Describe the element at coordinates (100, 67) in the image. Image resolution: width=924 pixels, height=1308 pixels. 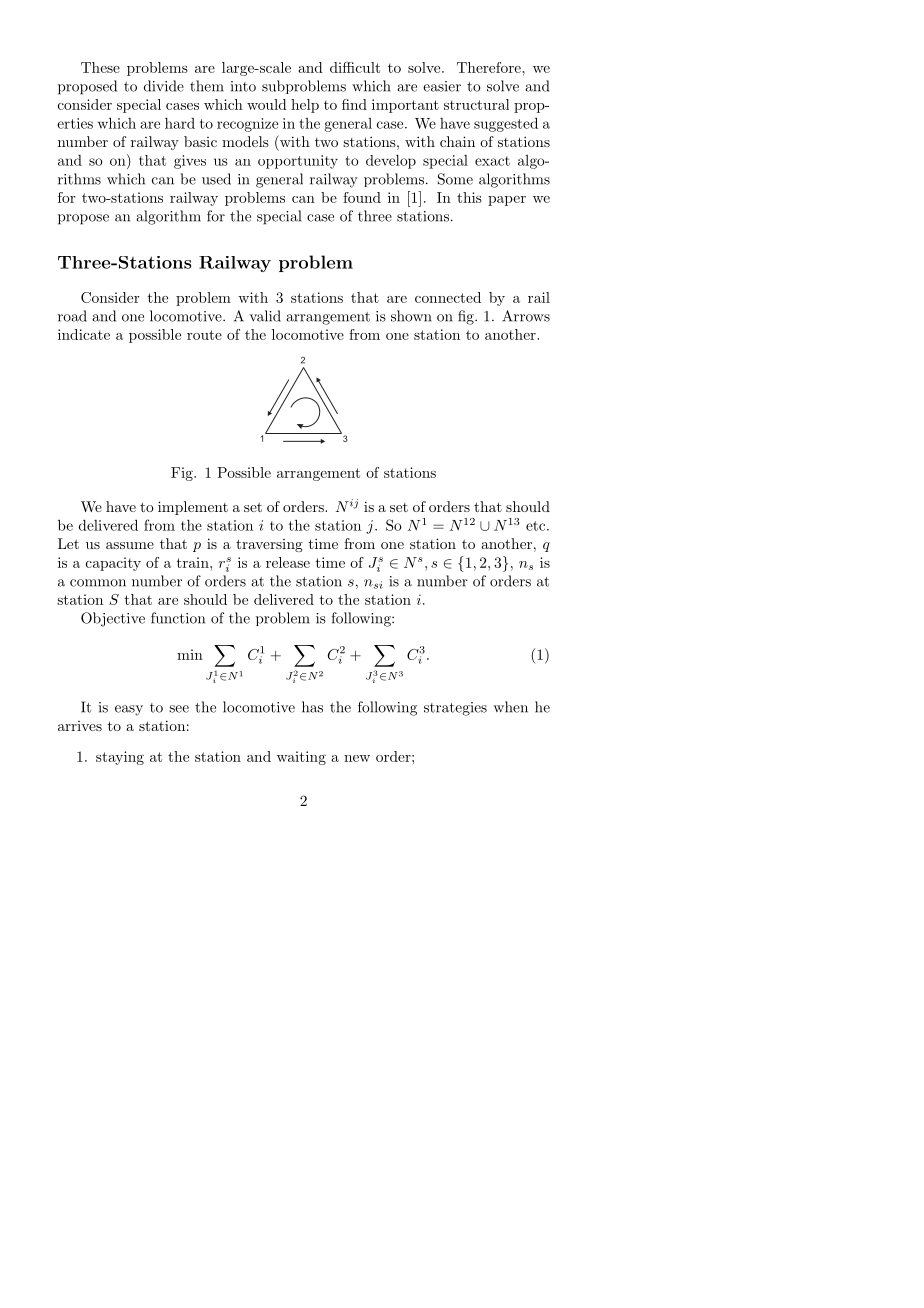
I see `These` at that location.
